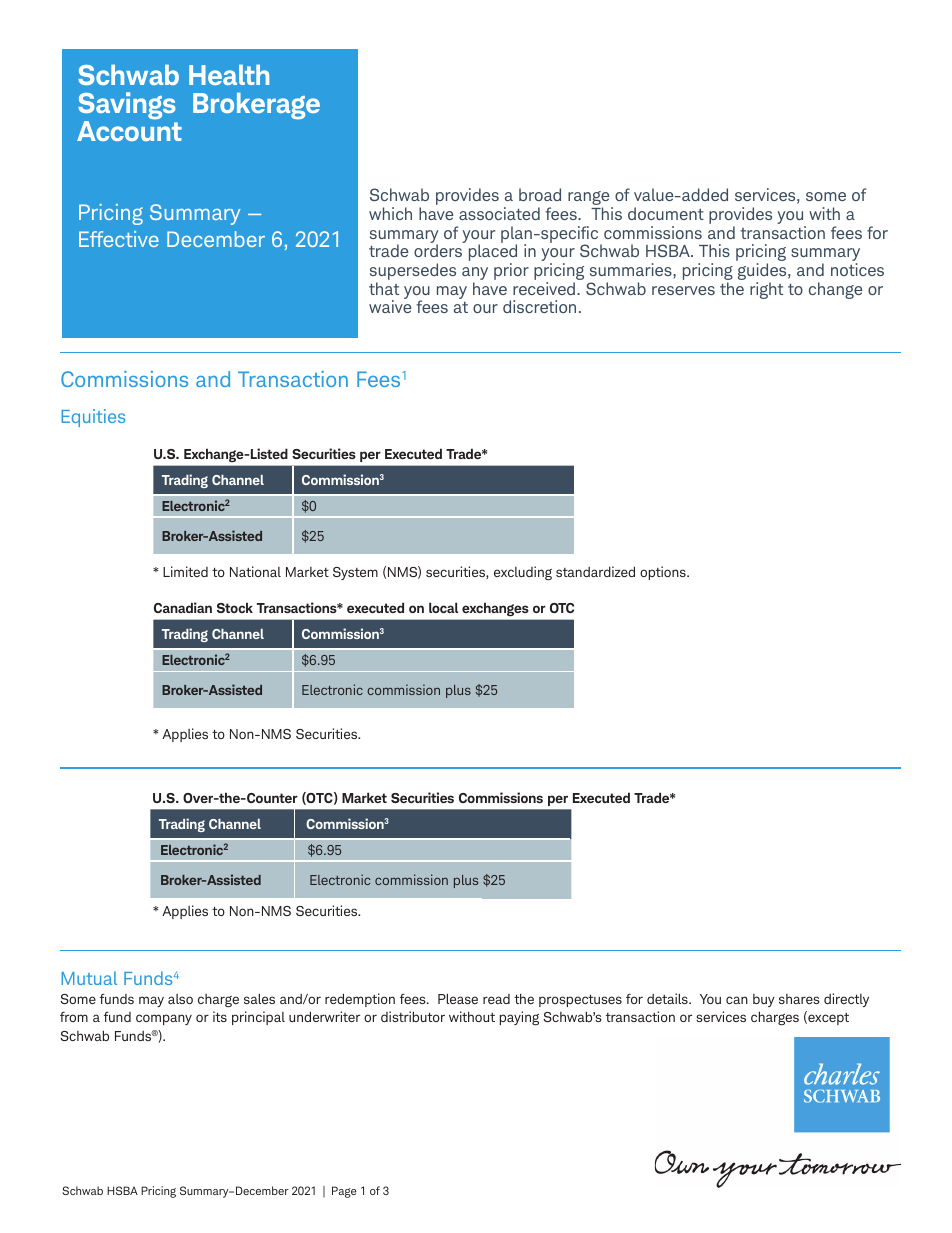 The height and width of the screenshot is (1233, 952). I want to click on Equities, so click(93, 418).
